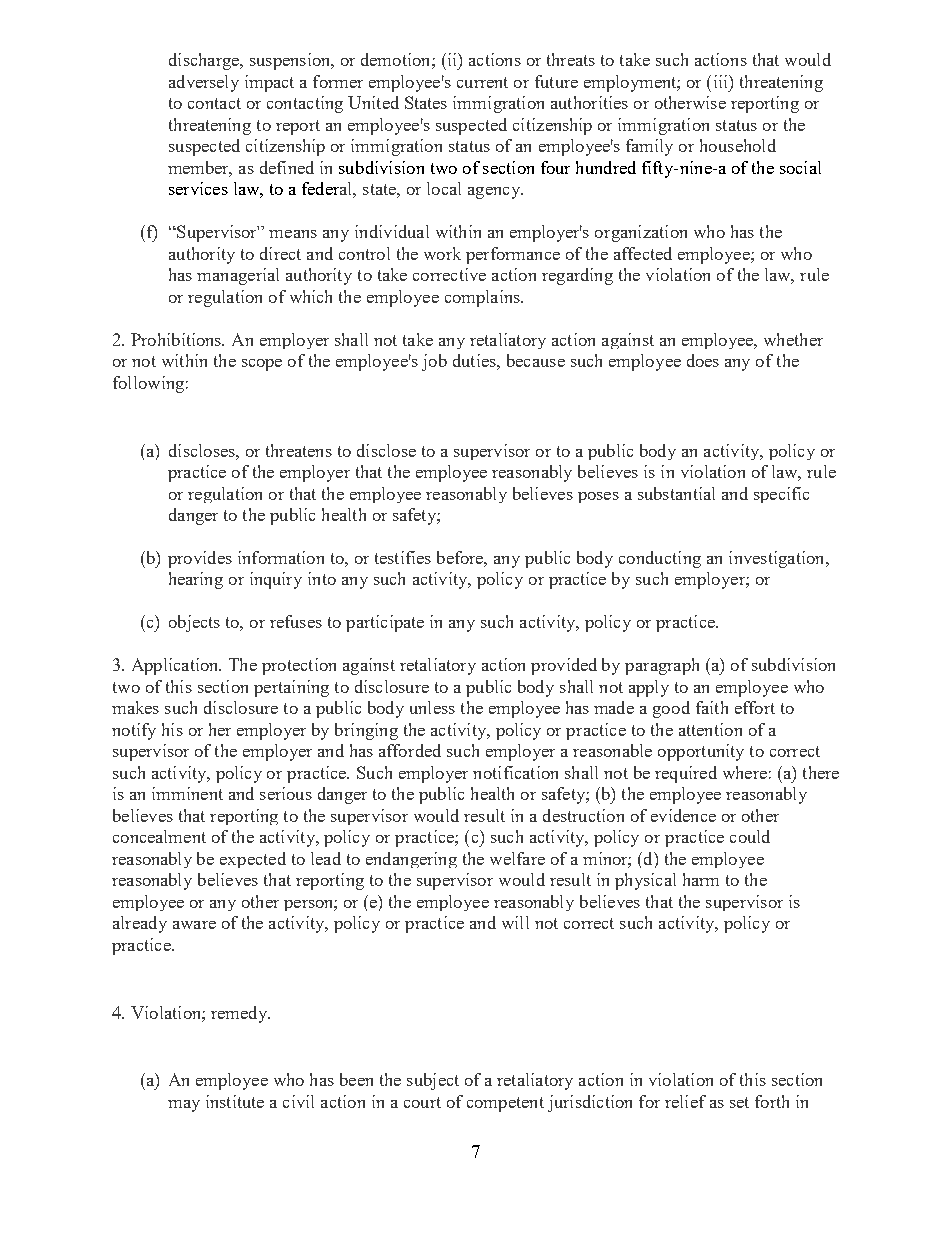  Describe the element at coordinates (515, 772) in the page. I see `notification` at that location.
